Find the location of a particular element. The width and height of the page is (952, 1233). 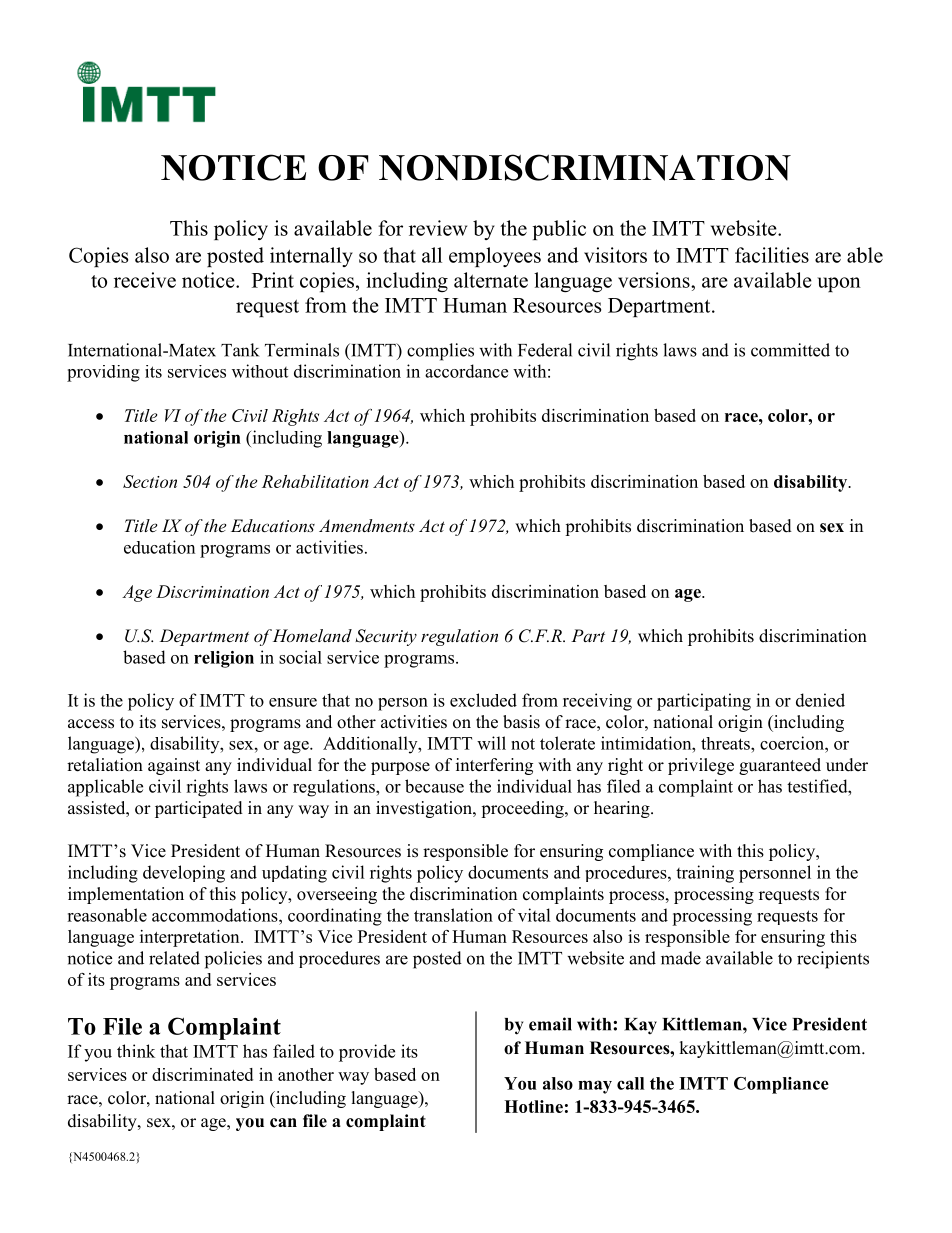

facilities is located at coordinates (772, 255).
